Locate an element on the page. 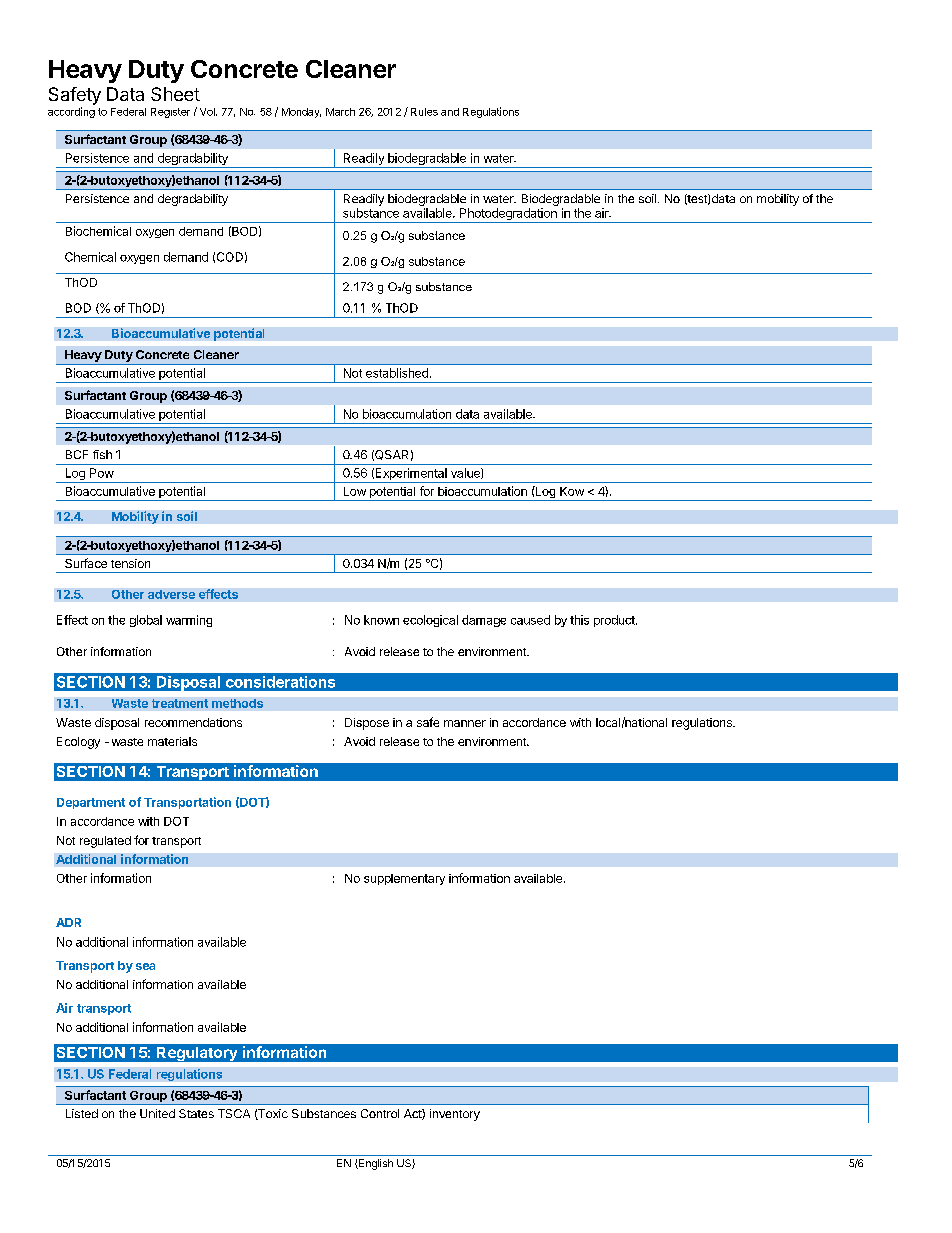 This page has width=952, height=1233. United is located at coordinates (157, 1113).
